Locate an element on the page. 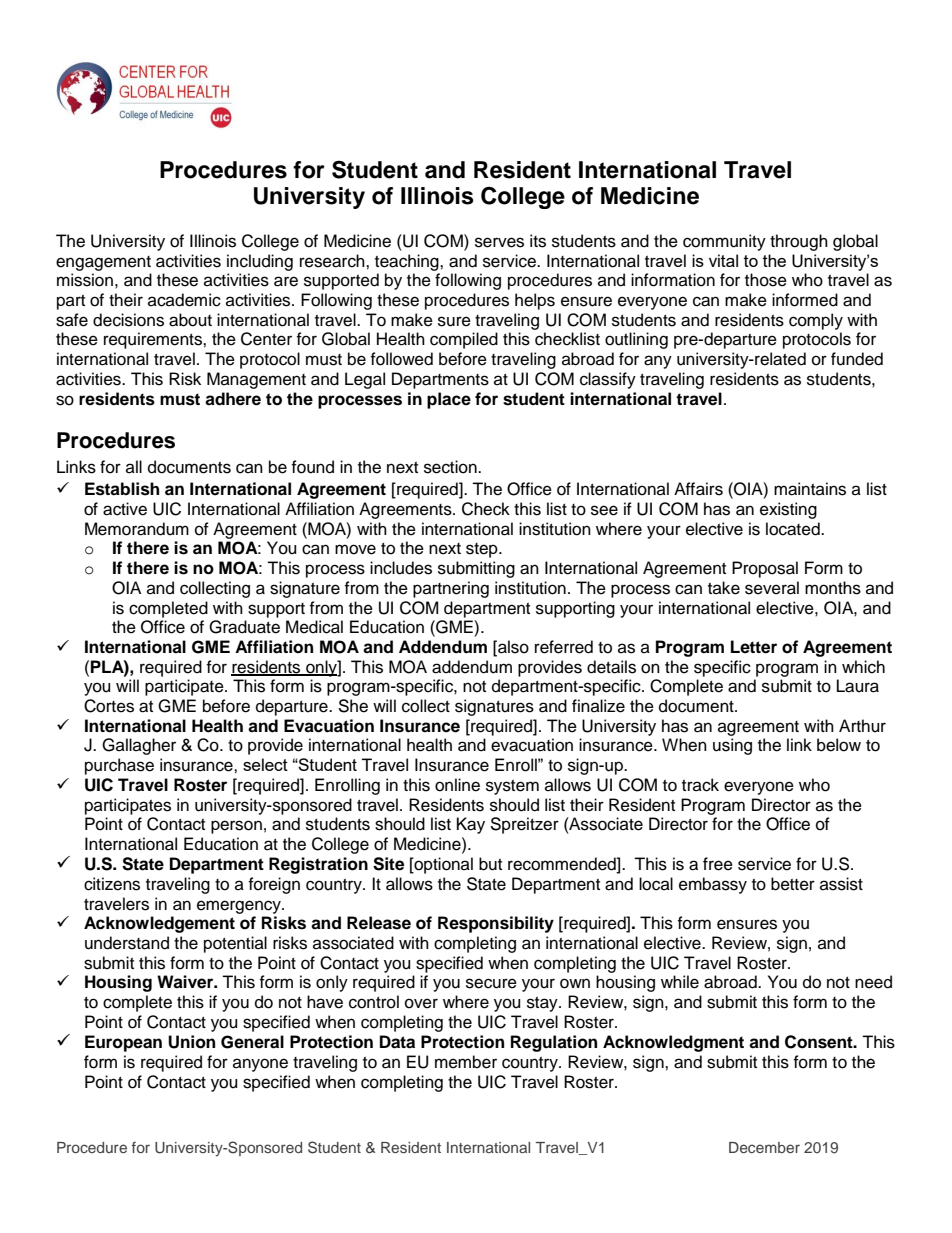 The width and height of the document is (952, 1233). academic is located at coordinates (184, 300).
